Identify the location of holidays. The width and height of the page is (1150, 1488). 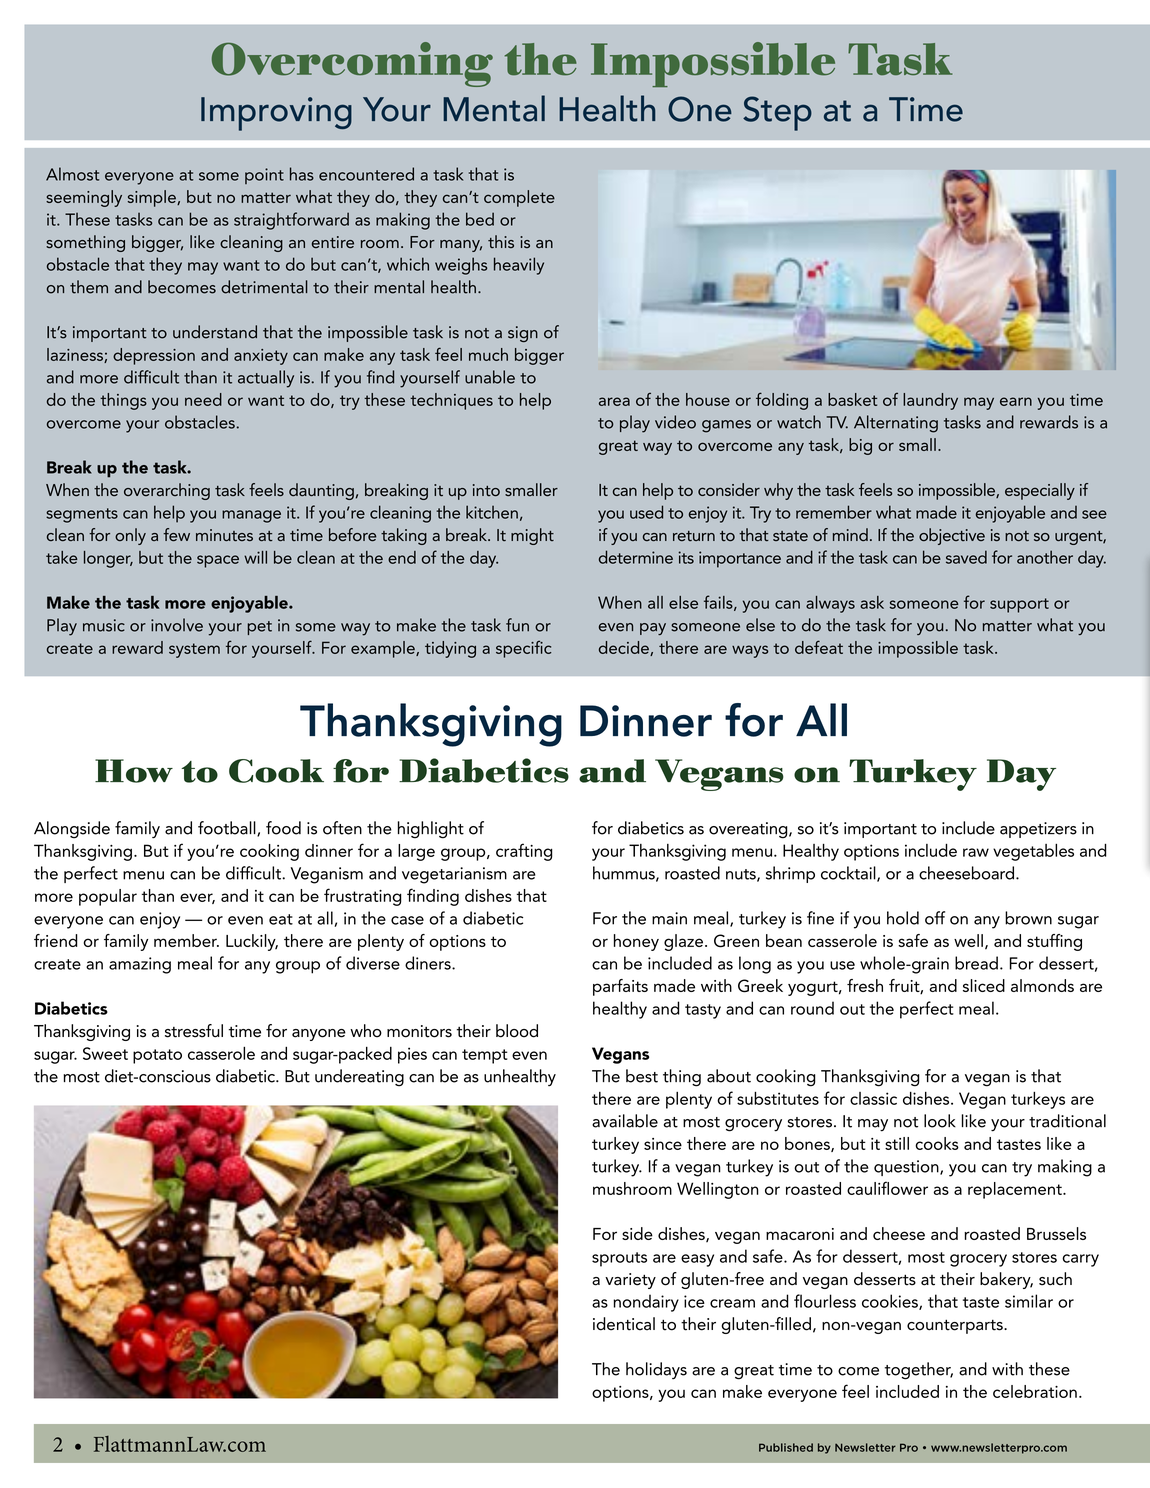
(656, 1370).
